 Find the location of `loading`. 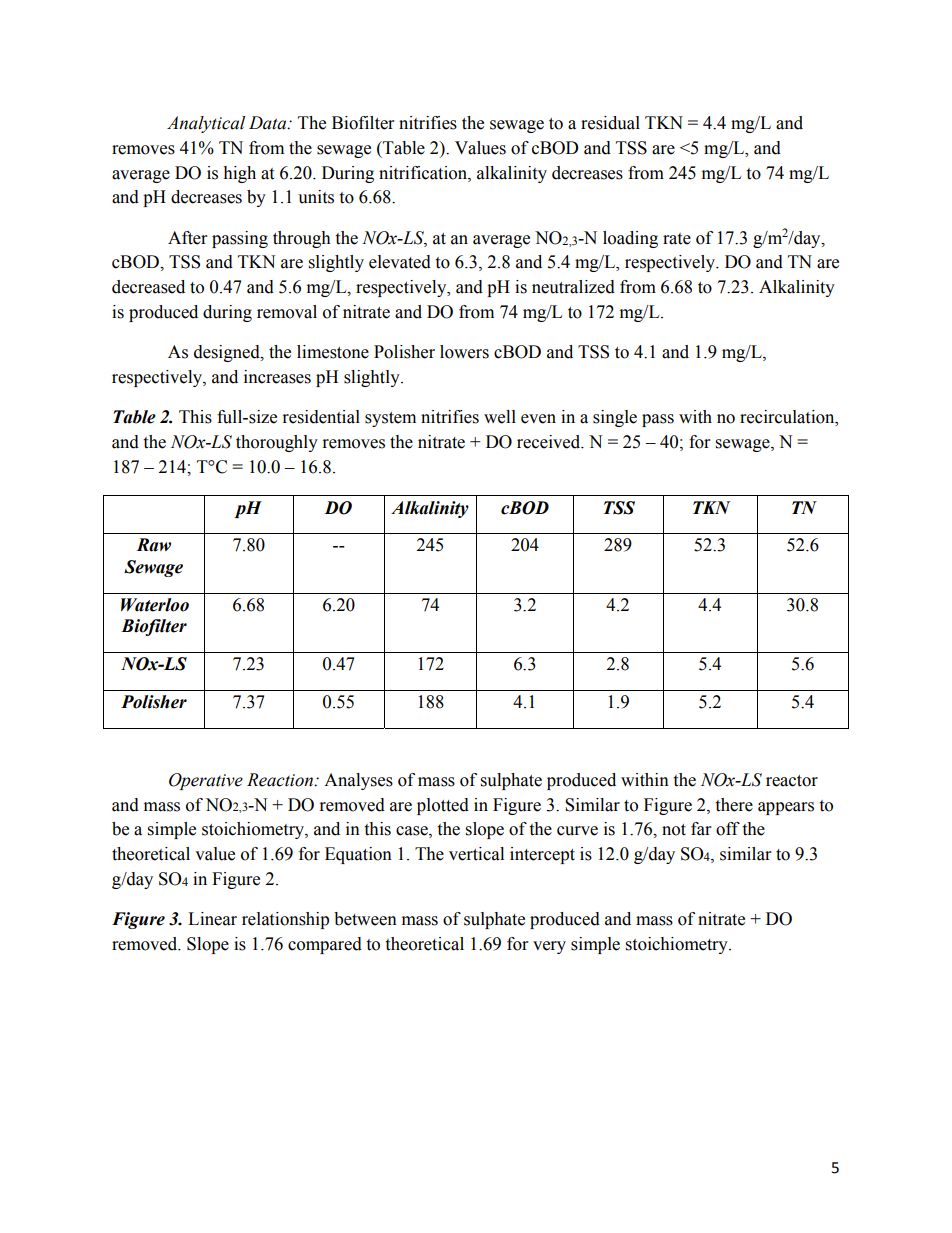

loading is located at coordinates (630, 239).
